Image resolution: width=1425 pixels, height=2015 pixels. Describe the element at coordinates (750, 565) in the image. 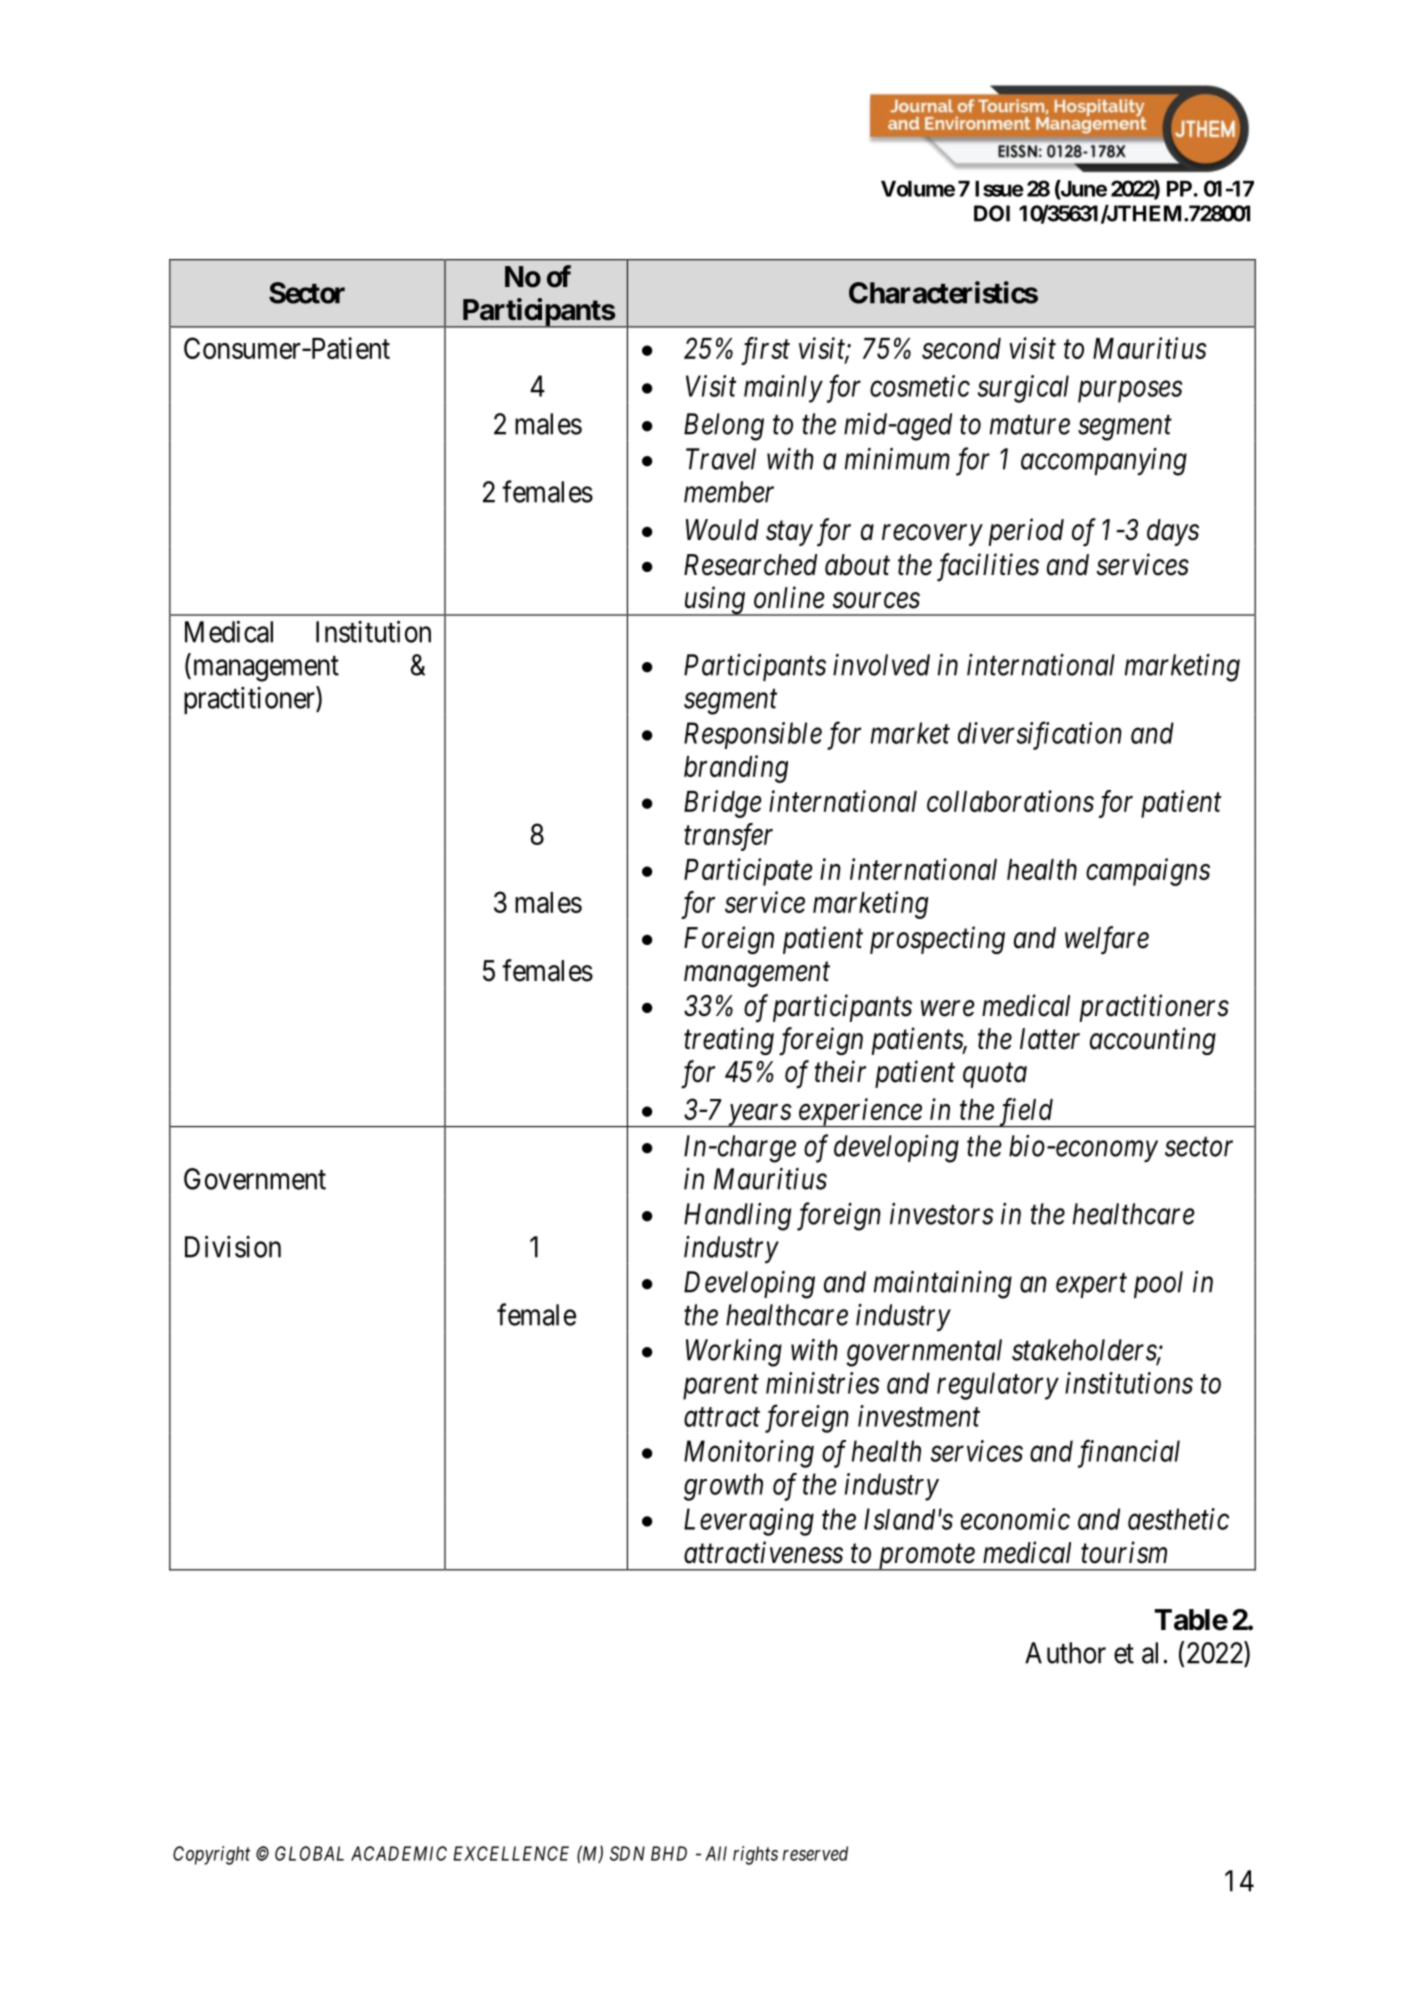

I see `Researched` at that location.
